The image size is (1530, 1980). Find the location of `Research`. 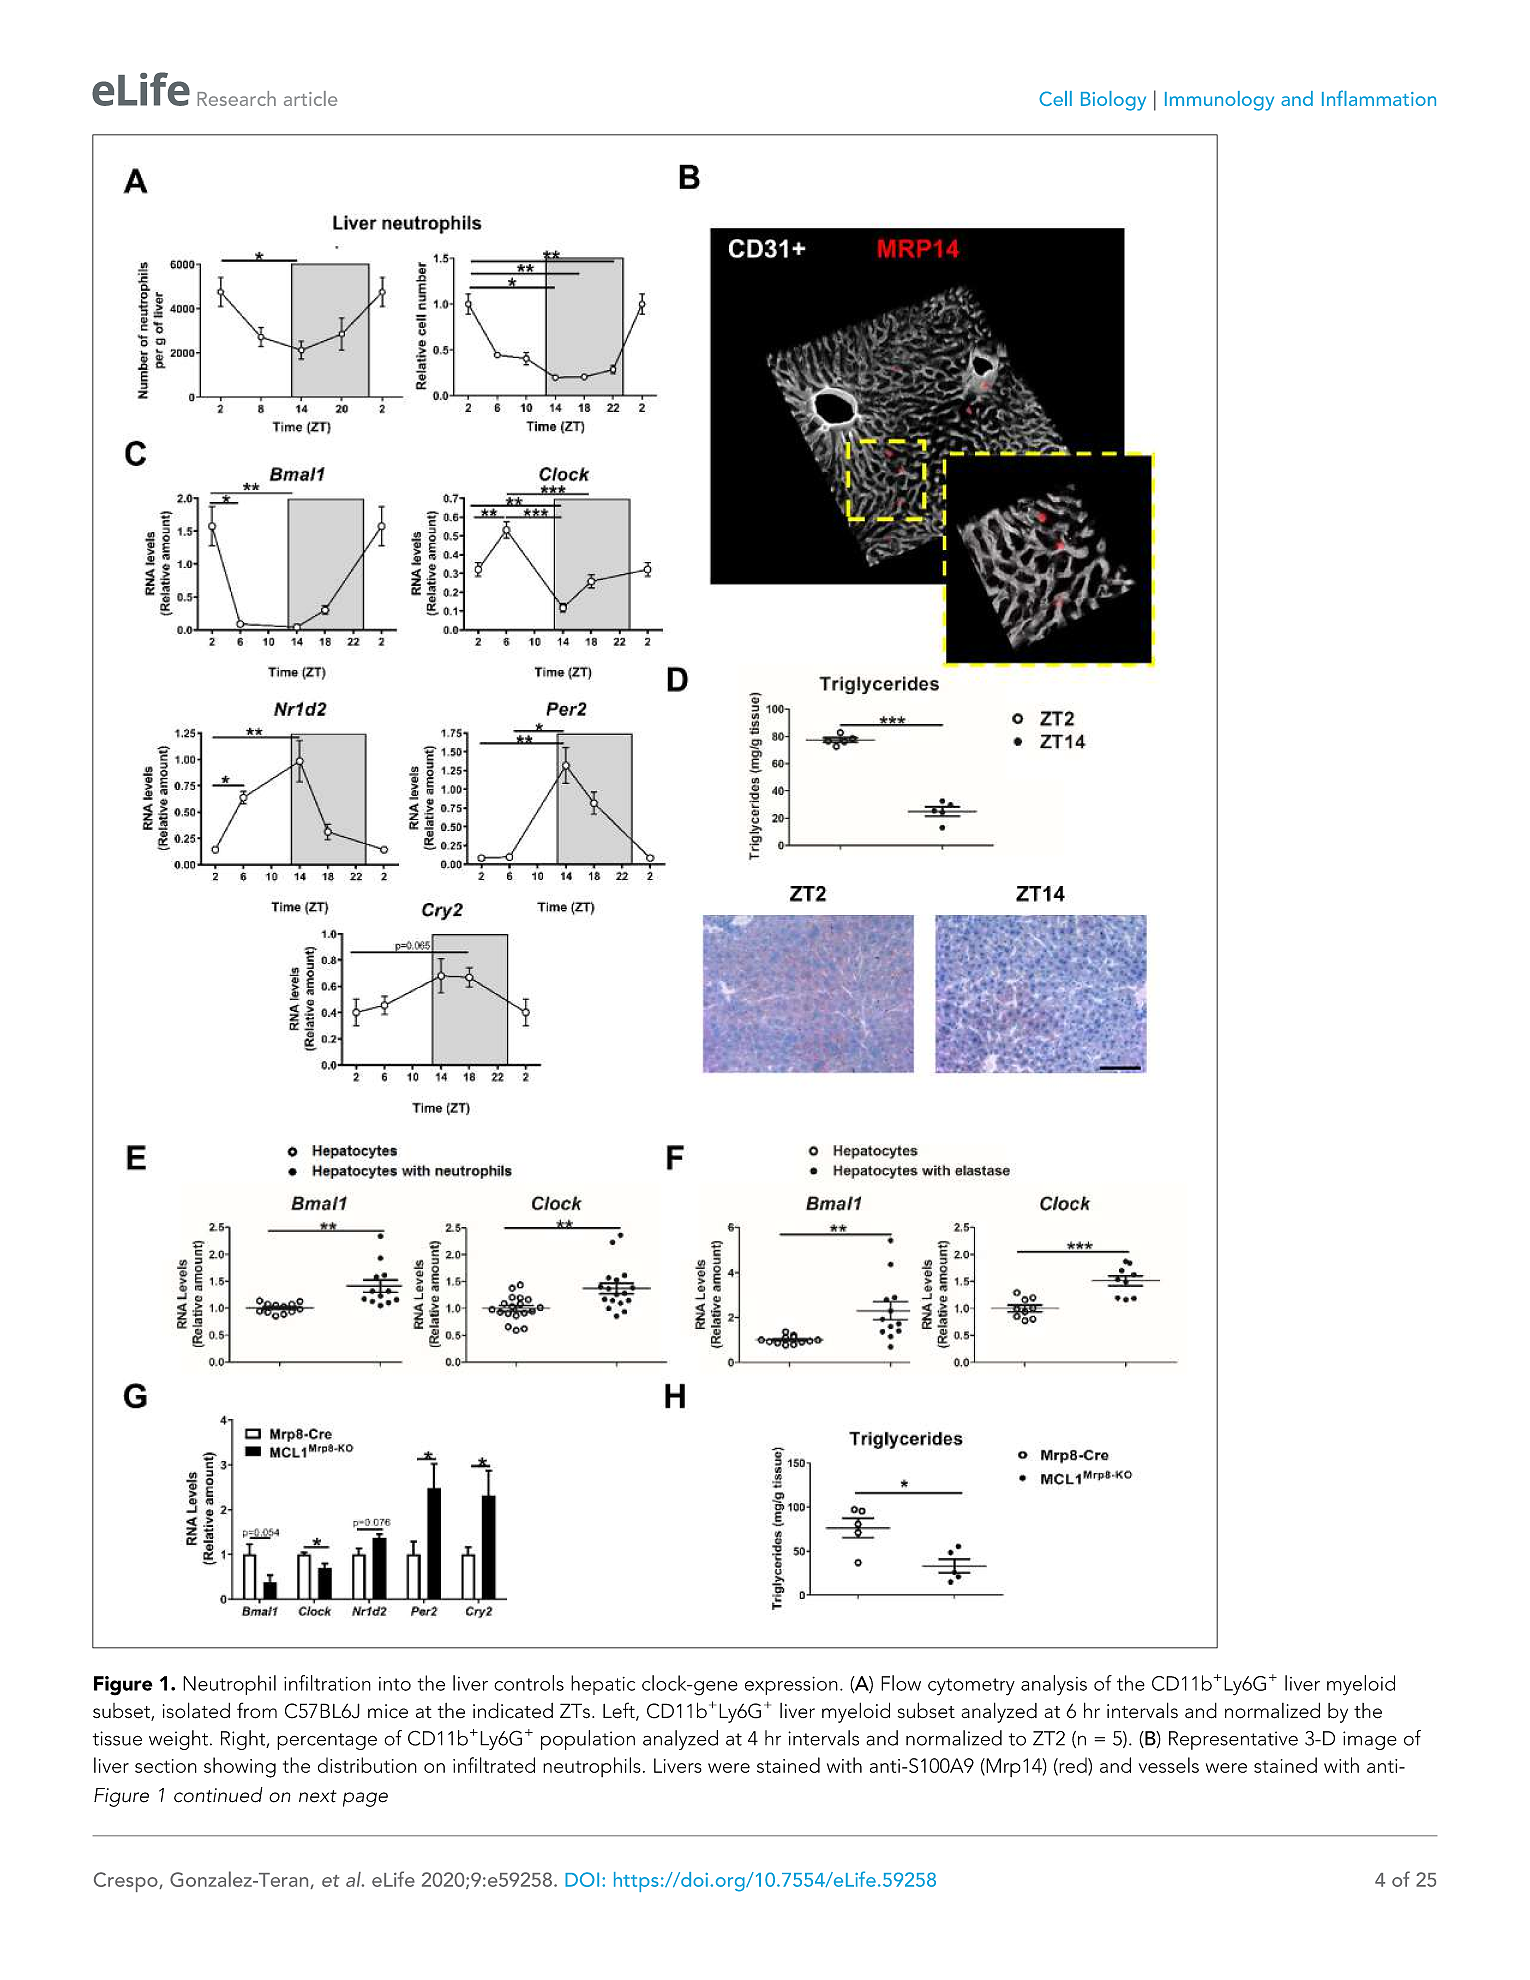

Research is located at coordinates (236, 98).
